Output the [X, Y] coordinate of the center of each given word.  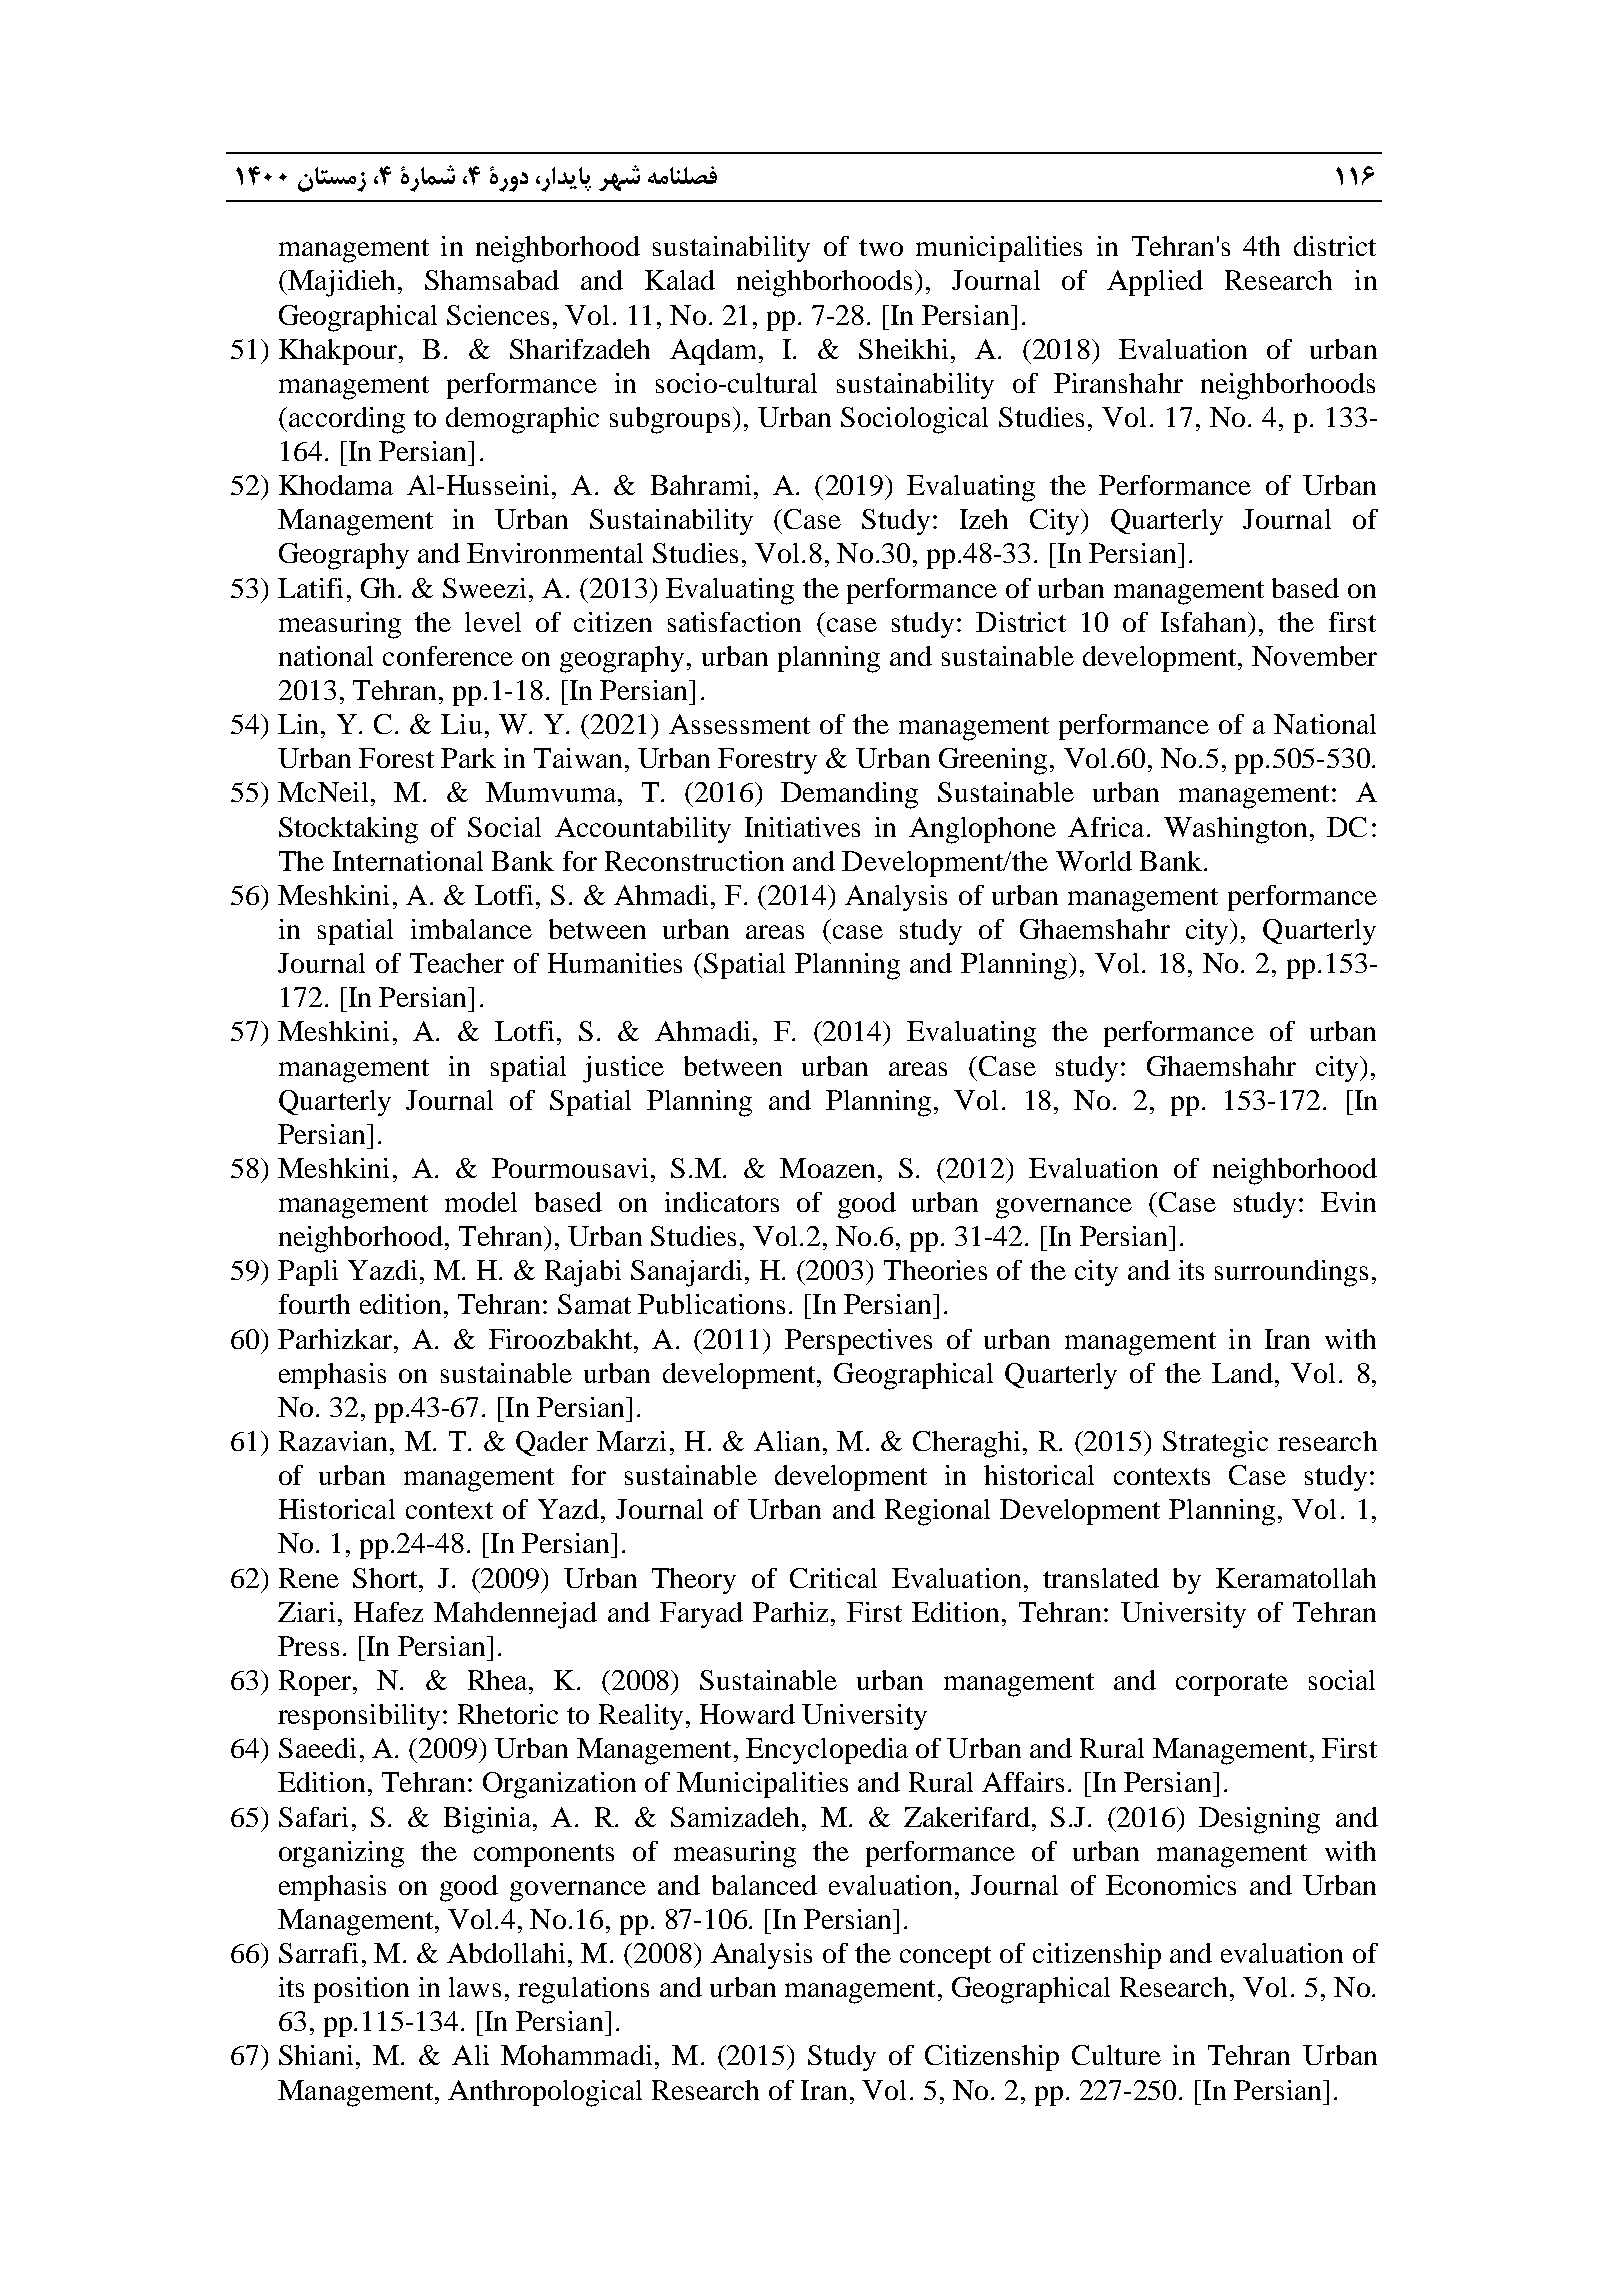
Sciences [498, 315]
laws [475, 1987]
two [881, 247]
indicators [722, 1202]
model [481, 1202]
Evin [1348, 1202]
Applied [1155, 283]
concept [945, 1957]
